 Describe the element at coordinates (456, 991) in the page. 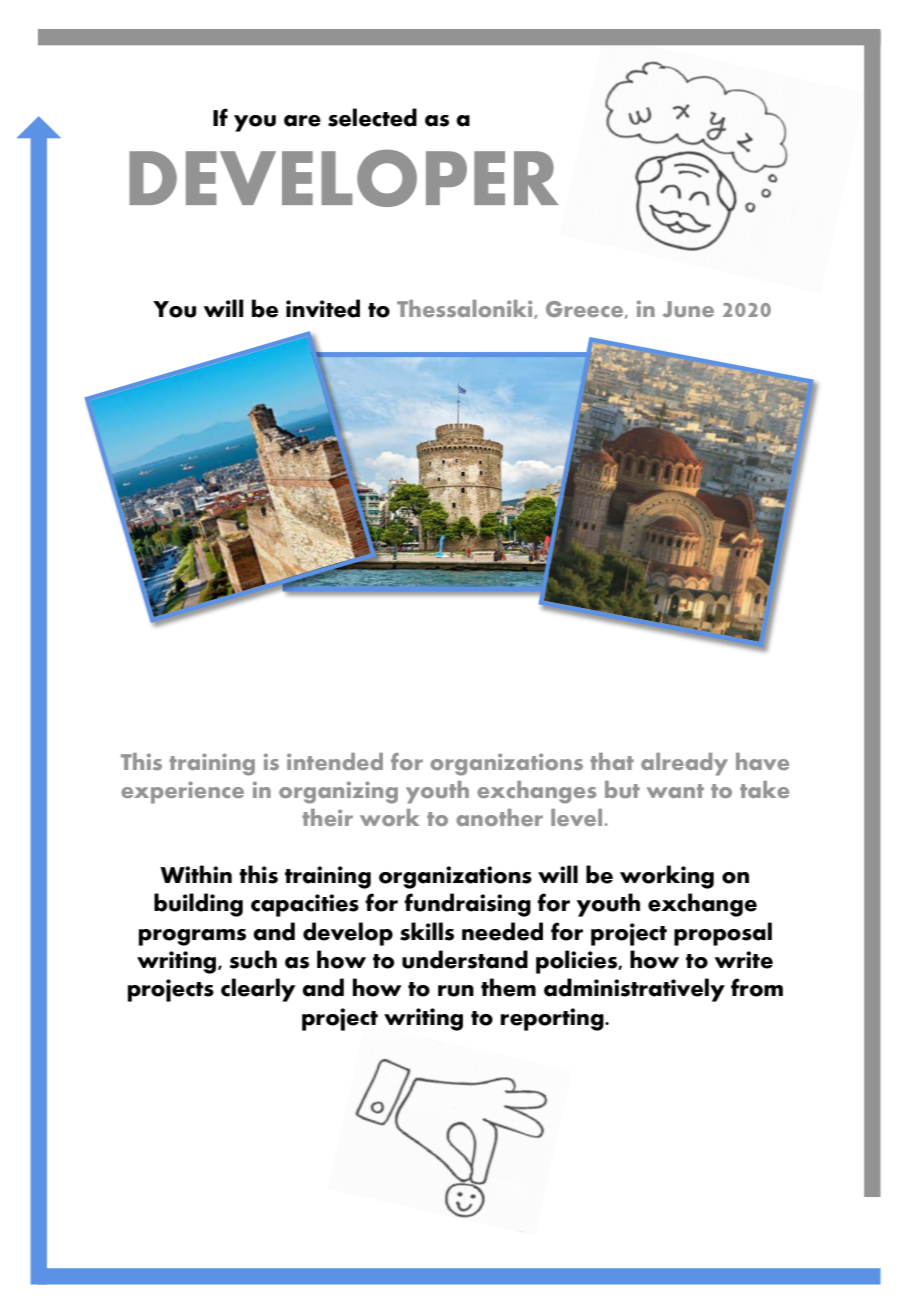

I see `run` at that location.
